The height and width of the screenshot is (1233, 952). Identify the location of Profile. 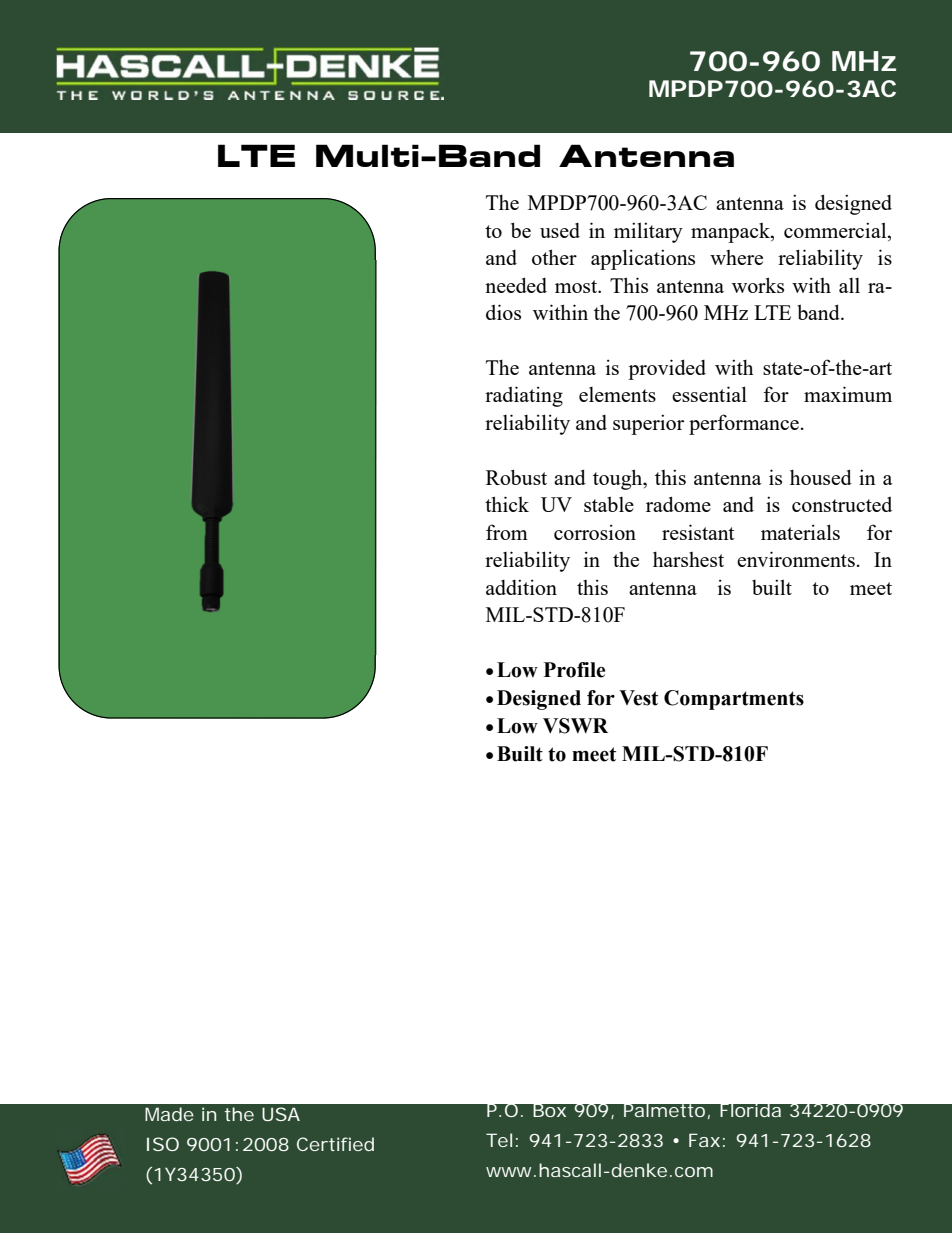
(574, 670).
